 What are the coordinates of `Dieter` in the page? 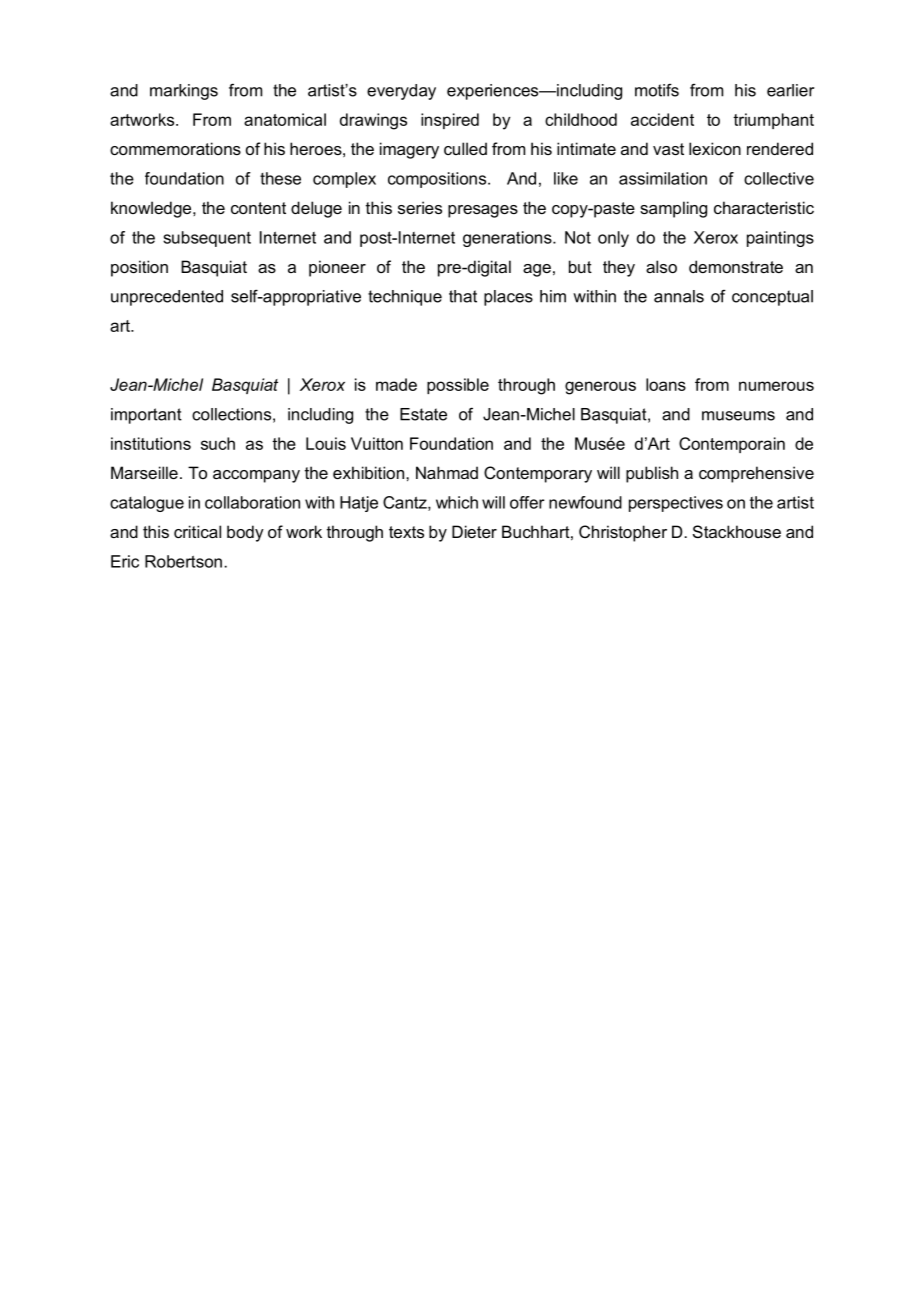 It's located at (474, 531).
